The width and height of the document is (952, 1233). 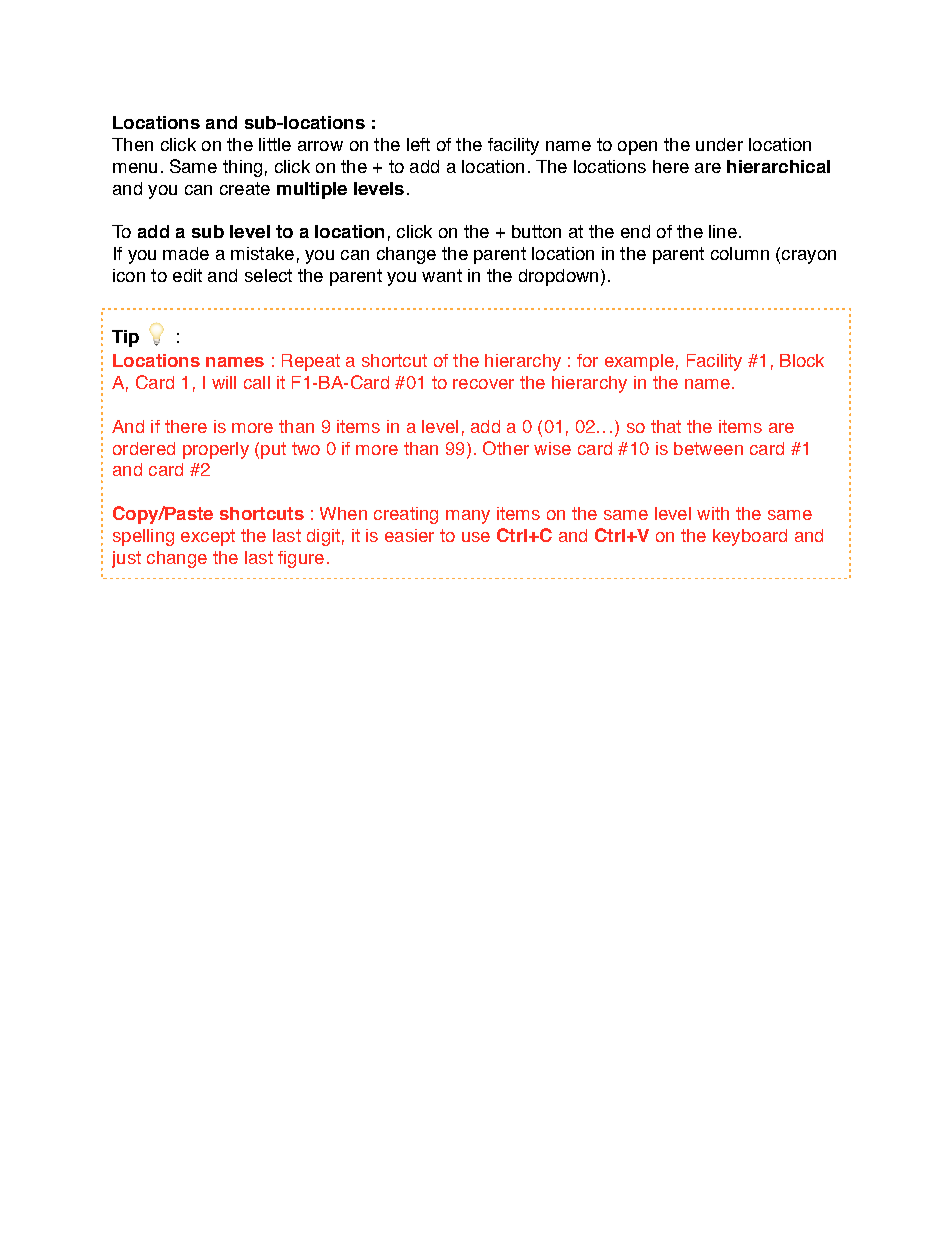 I want to click on will, so click(x=224, y=382).
